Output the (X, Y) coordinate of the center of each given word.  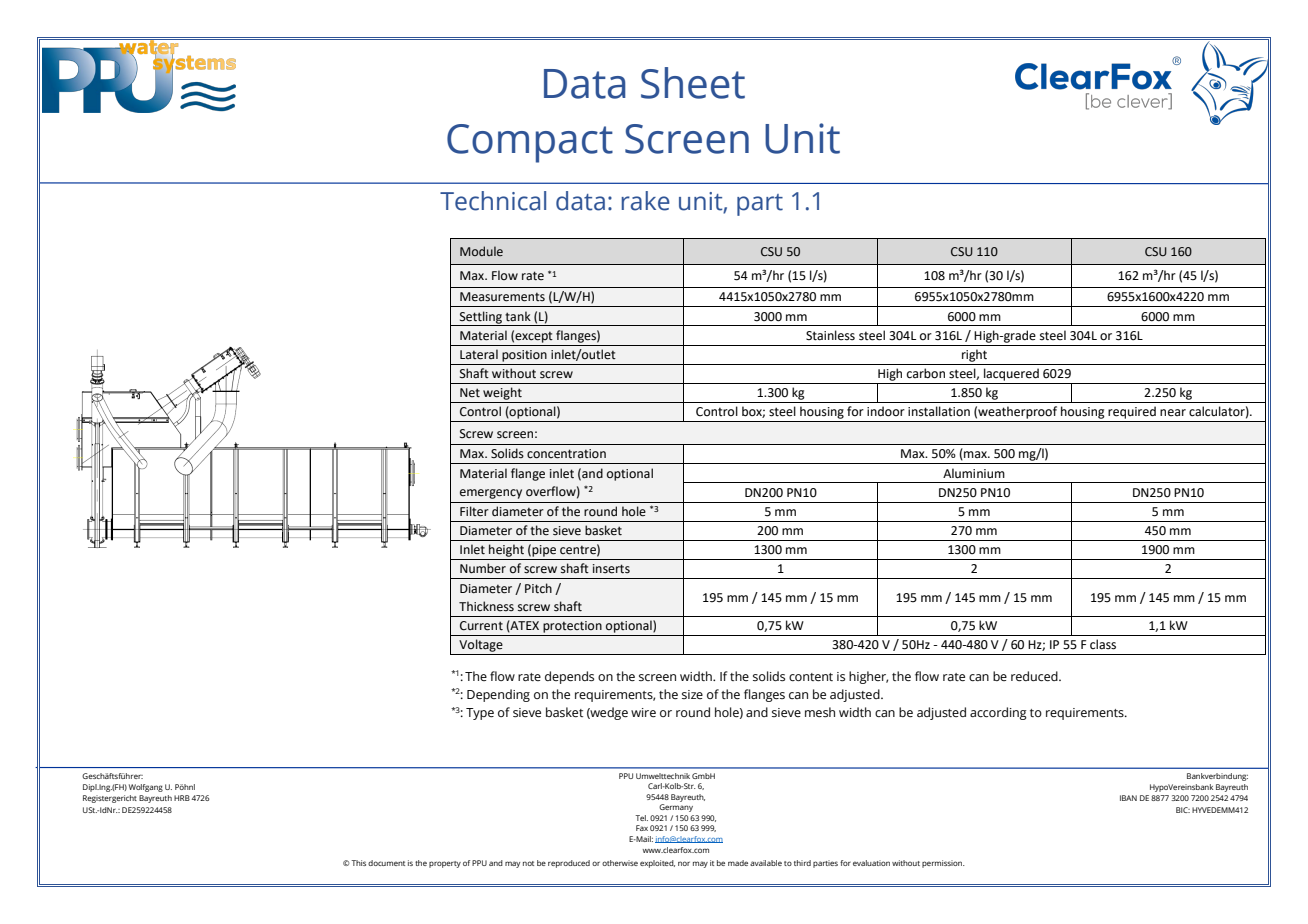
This (358, 863)
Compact (530, 143)
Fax (642, 828)
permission (943, 864)
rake (646, 201)
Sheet (693, 83)
